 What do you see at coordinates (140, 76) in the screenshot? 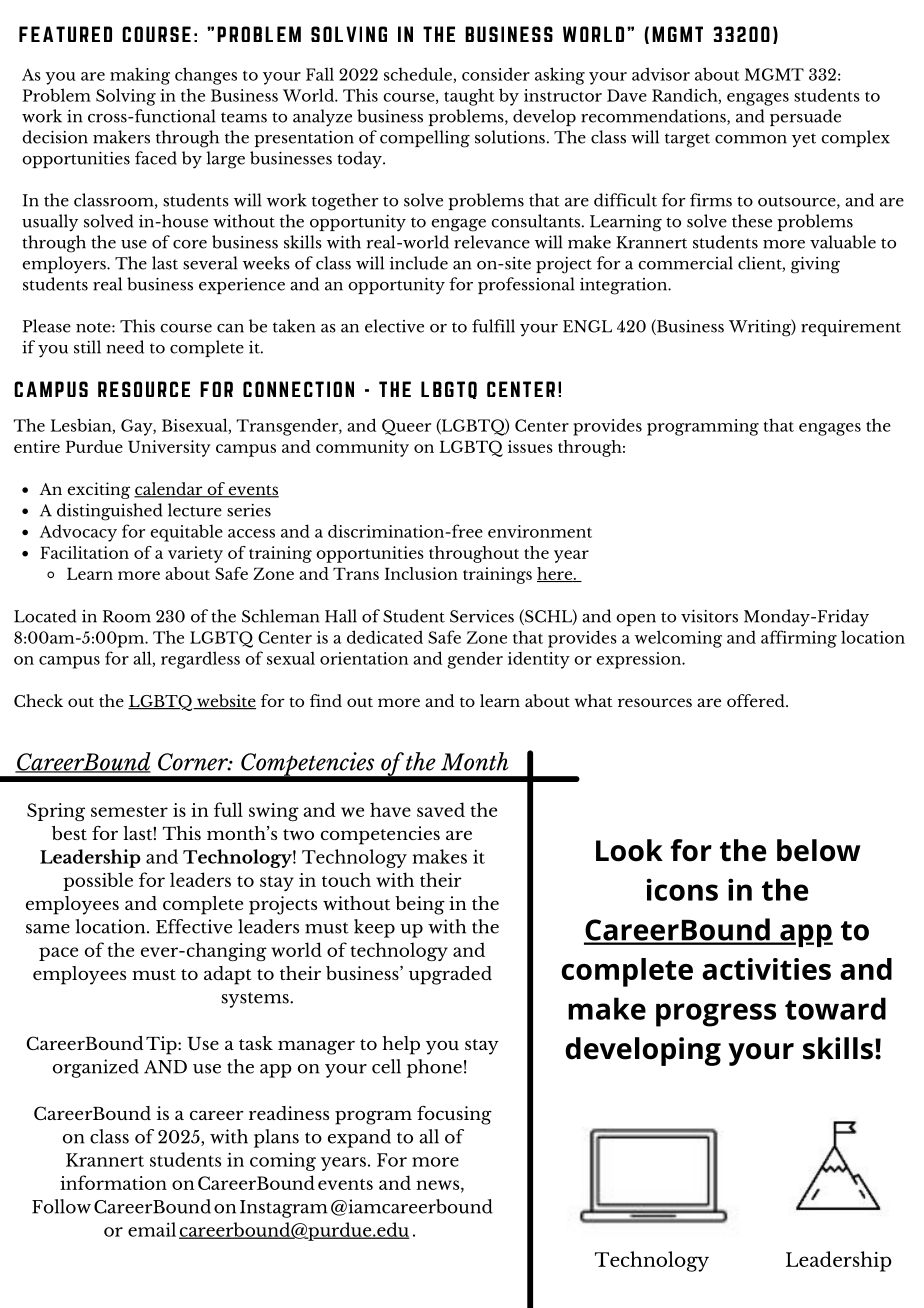
I see `making` at bounding box center [140, 76].
